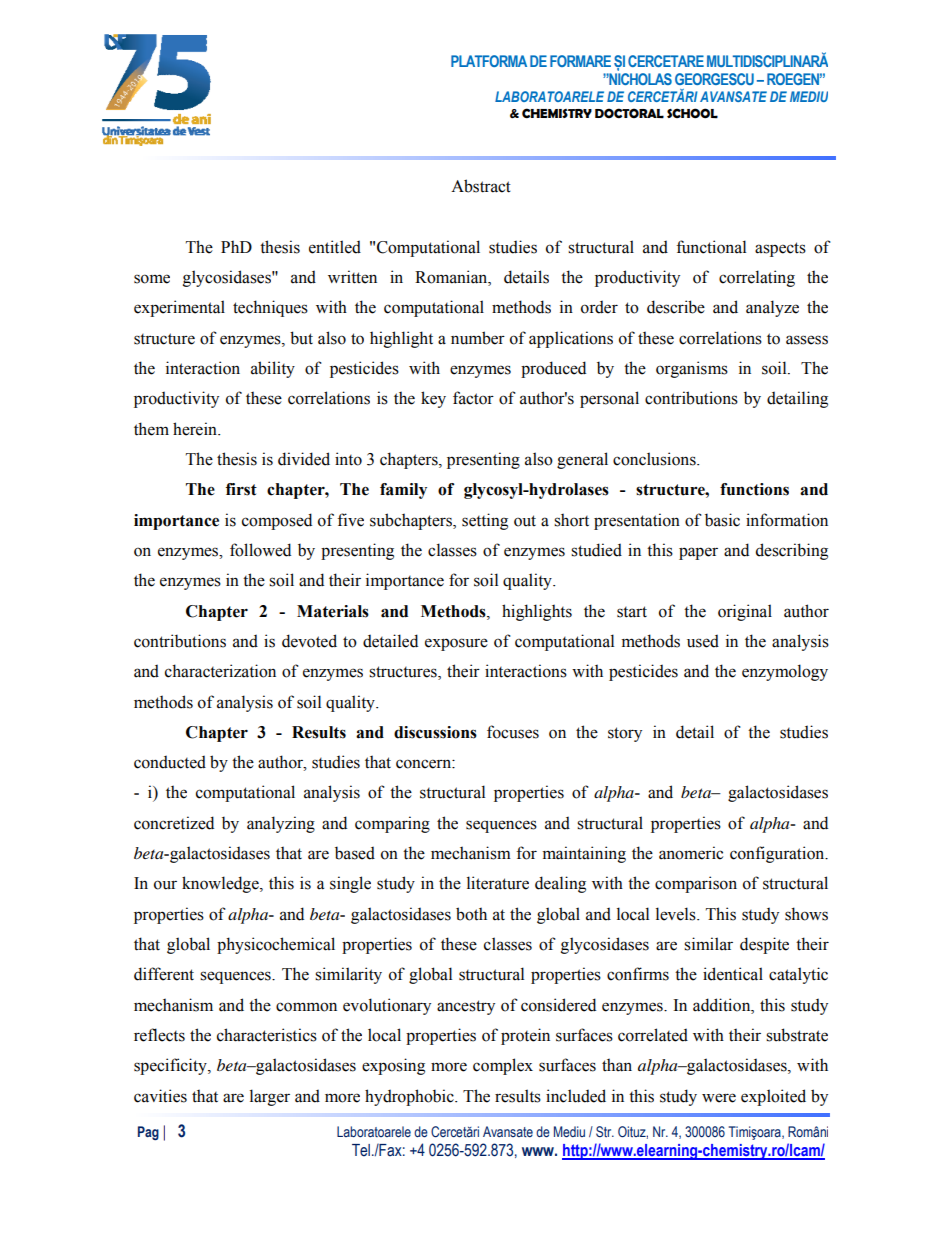 This screenshot has height=1233, width=952. What do you see at coordinates (335, 247) in the screenshot?
I see `entitled` at bounding box center [335, 247].
